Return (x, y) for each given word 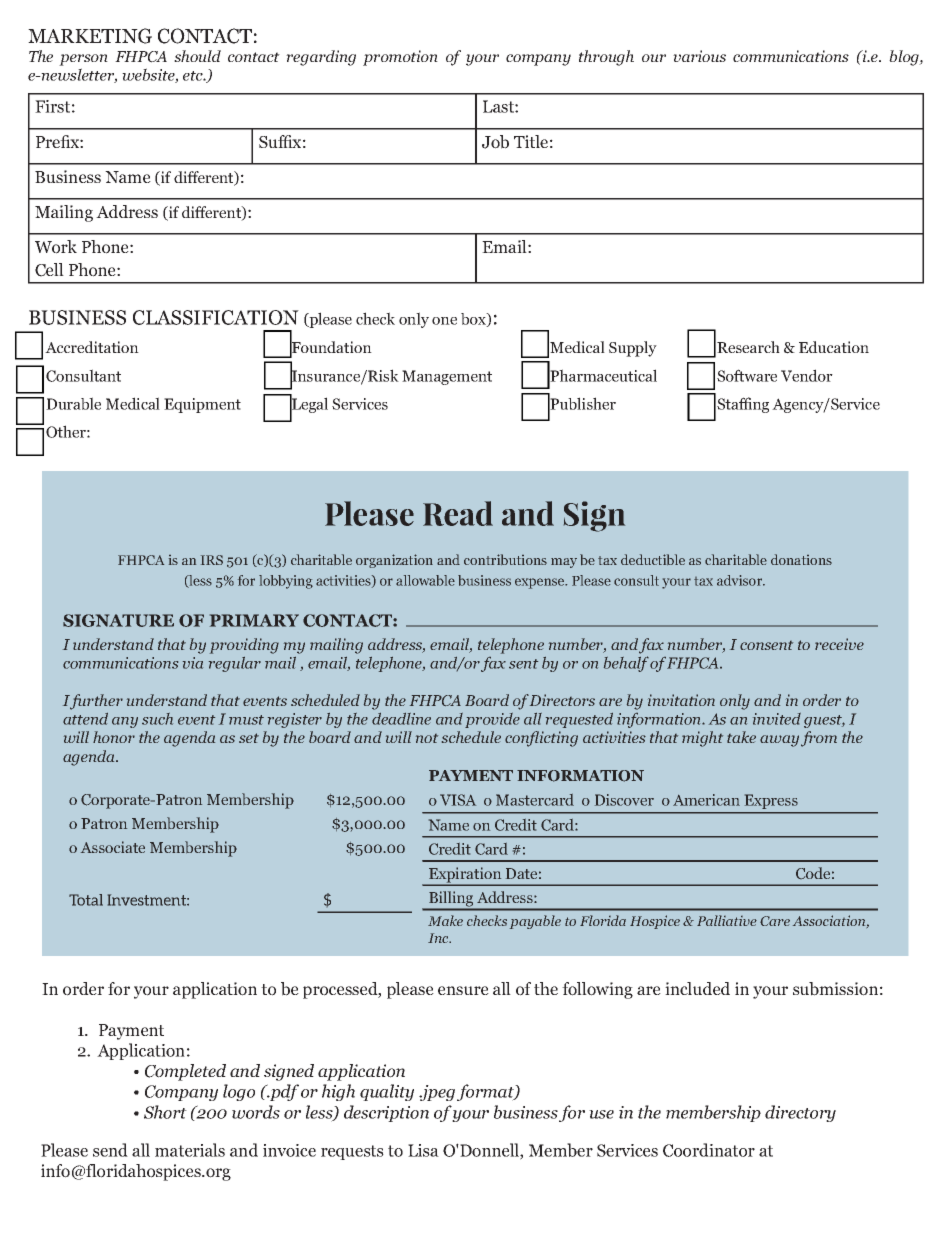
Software (747, 375)
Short (165, 1112)
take (741, 737)
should (197, 56)
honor (114, 737)
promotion (400, 58)
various (699, 56)
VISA (458, 800)
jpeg (437, 1093)
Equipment (202, 405)
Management (447, 377)
